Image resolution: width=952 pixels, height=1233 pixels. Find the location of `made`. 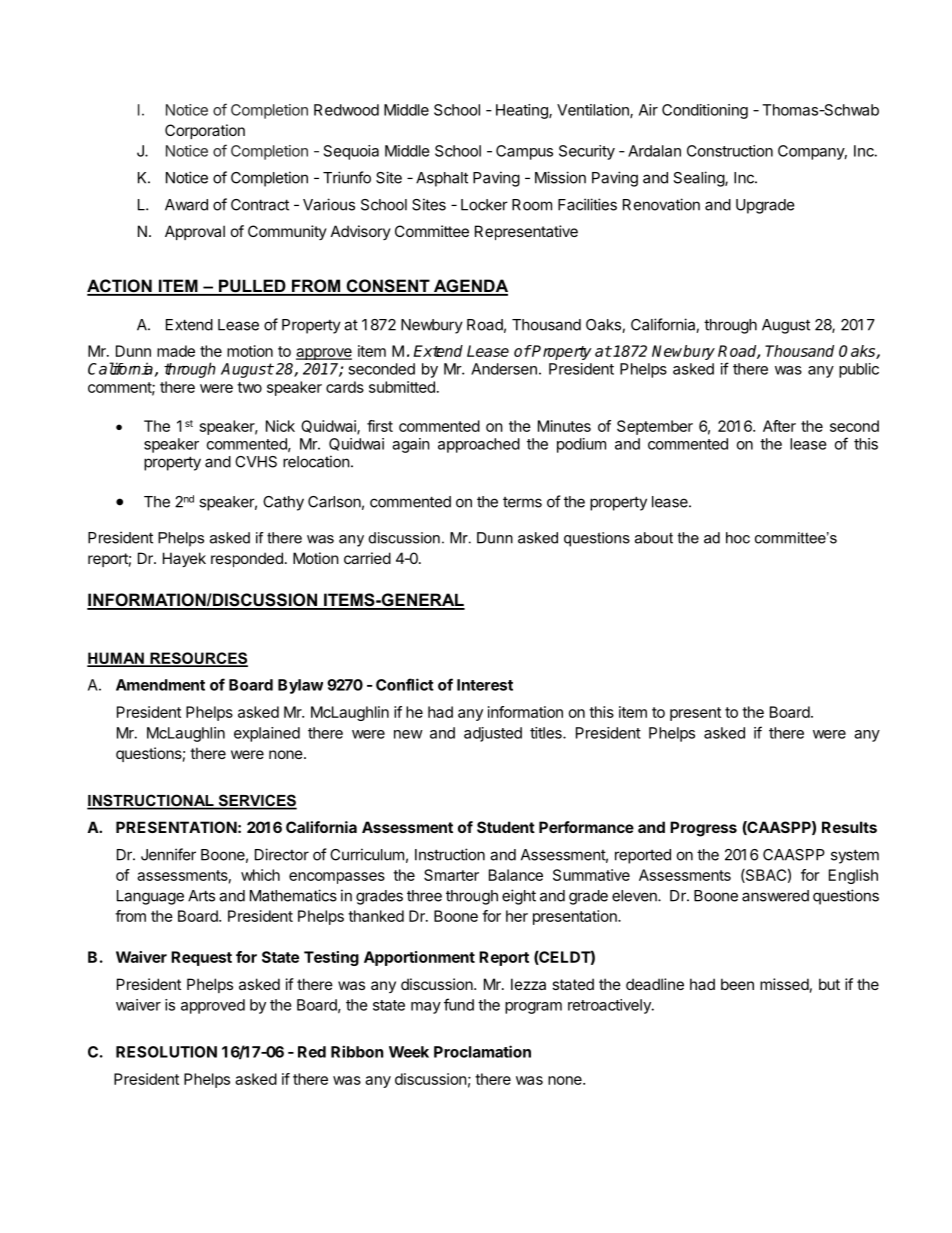

made is located at coordinates (176, 351).
